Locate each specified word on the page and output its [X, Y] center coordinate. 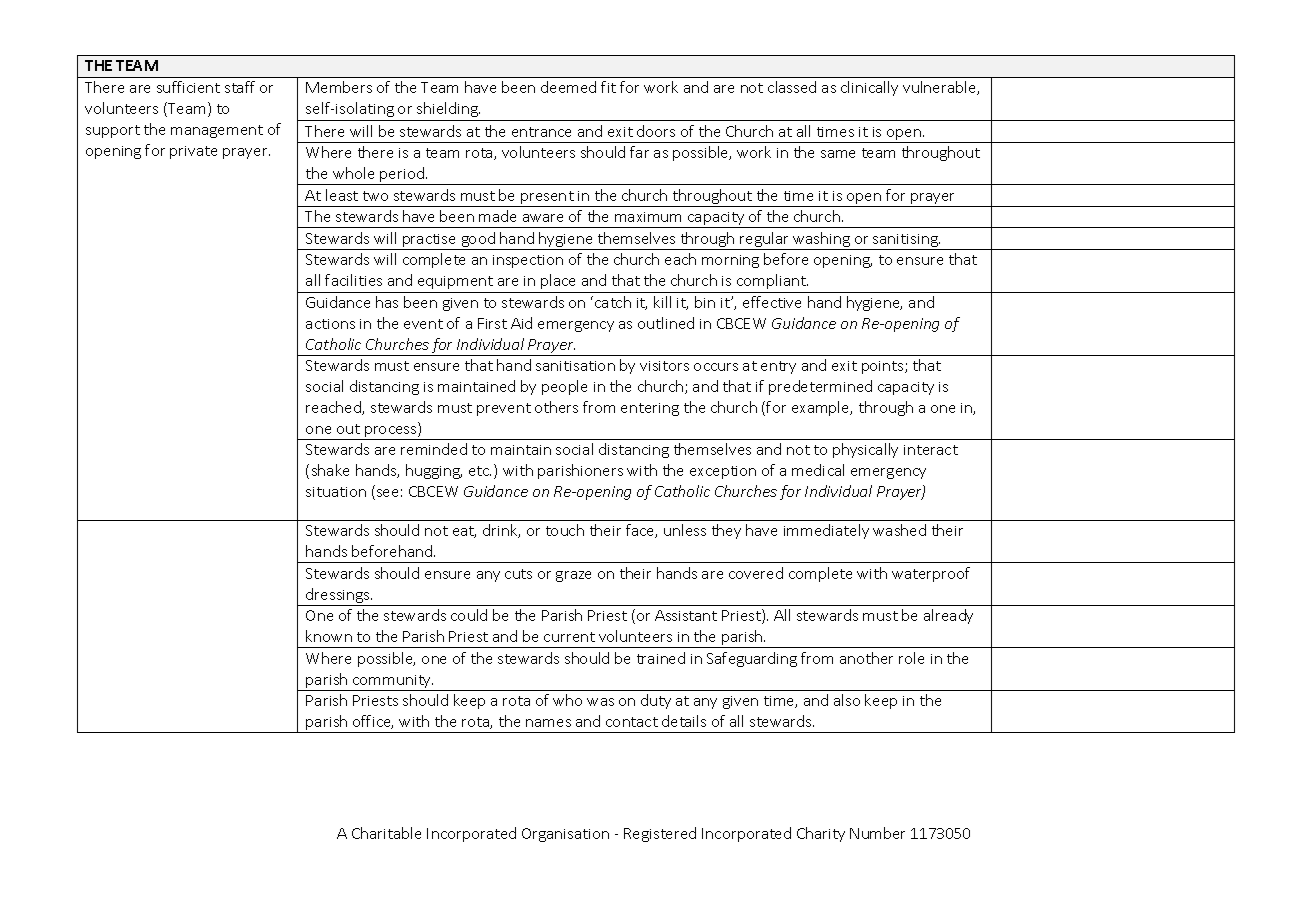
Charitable [386, 833]
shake [330, 470]
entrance [541, 132]
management [217, 131]
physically [865, 450]
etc [480, 471]
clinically [869, 88]
